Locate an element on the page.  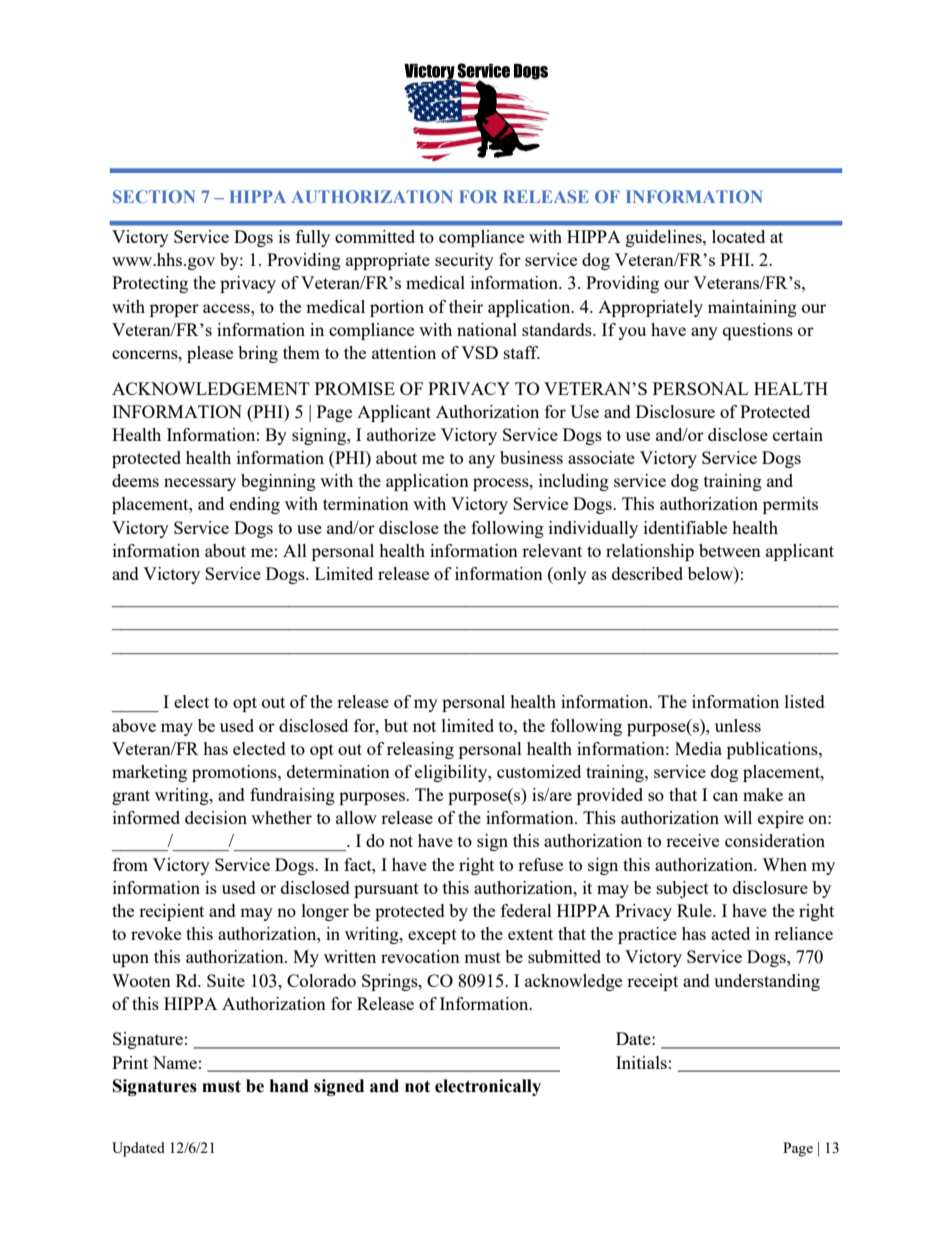
located is located at coordinates (738, 236).
